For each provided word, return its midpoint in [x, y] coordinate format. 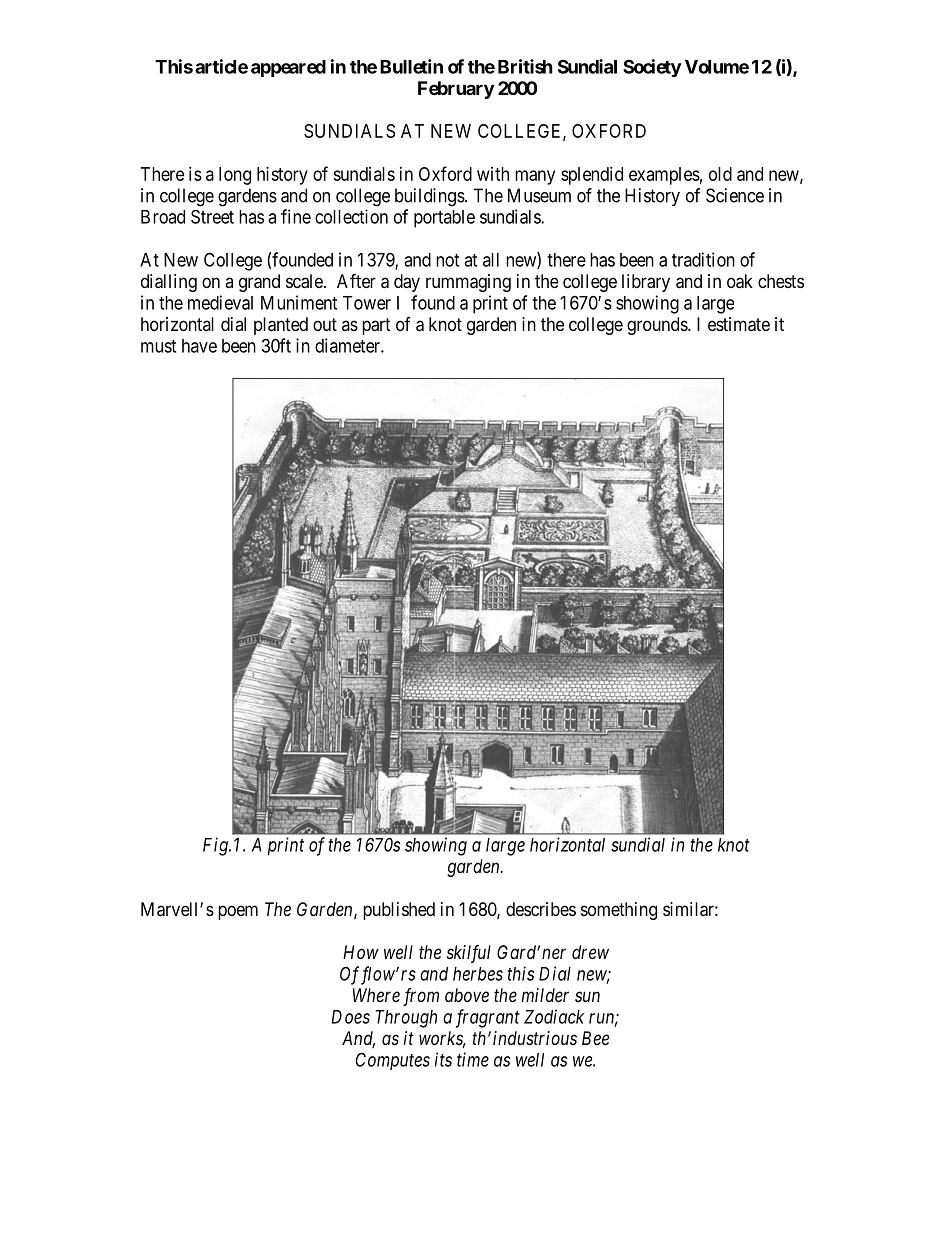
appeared [288, 68]
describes [541, 909]
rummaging [468, 283]
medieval [220, 302]
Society [652, 68]
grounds [658, 326]
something [619, 911]
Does [350, 1017]
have [199, 346]
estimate [739, 324]
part [376, 326]
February [456, 90]
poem [238, 912]
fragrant [488, 1018]
